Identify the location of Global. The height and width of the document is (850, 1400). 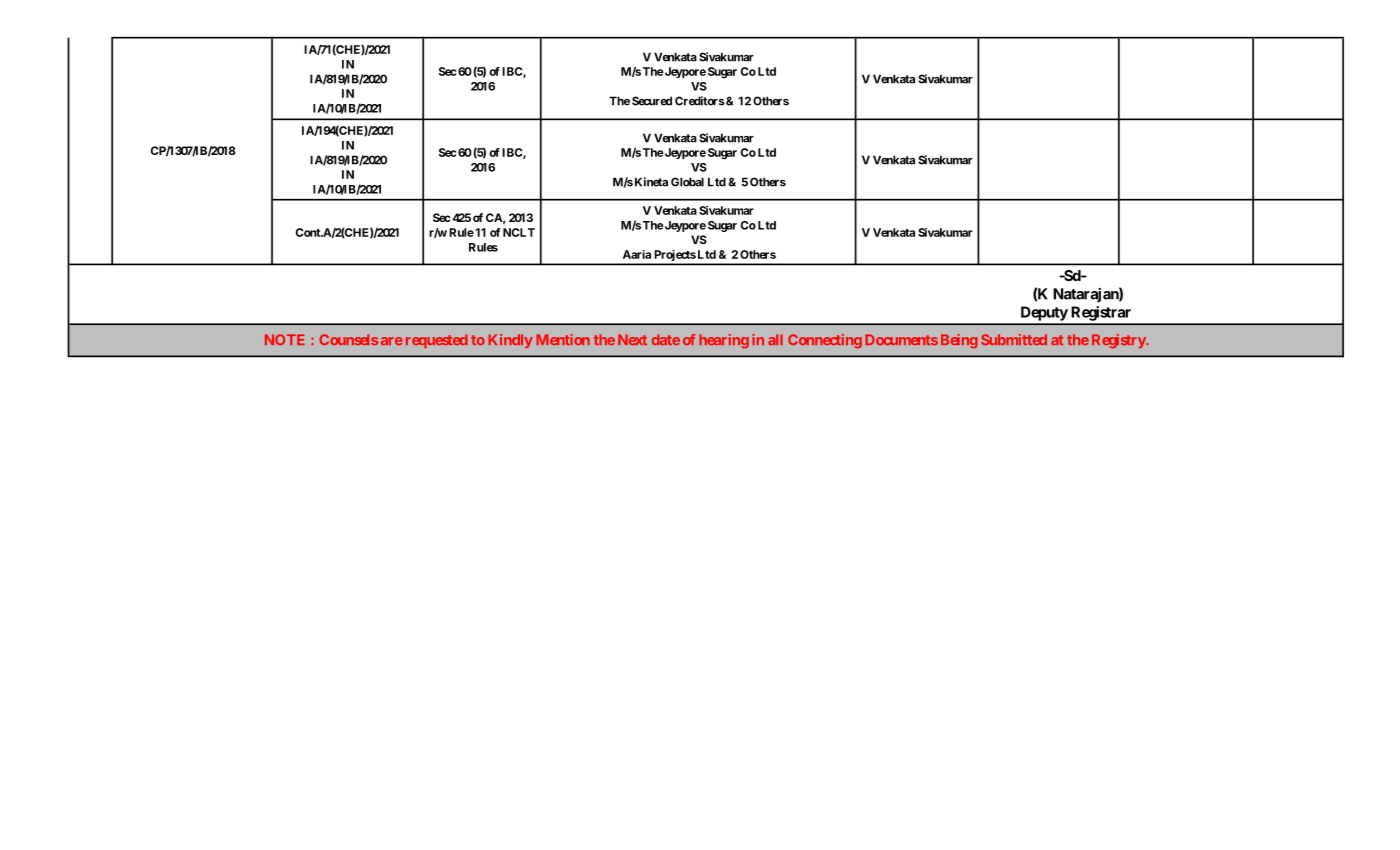
(687, 182).
